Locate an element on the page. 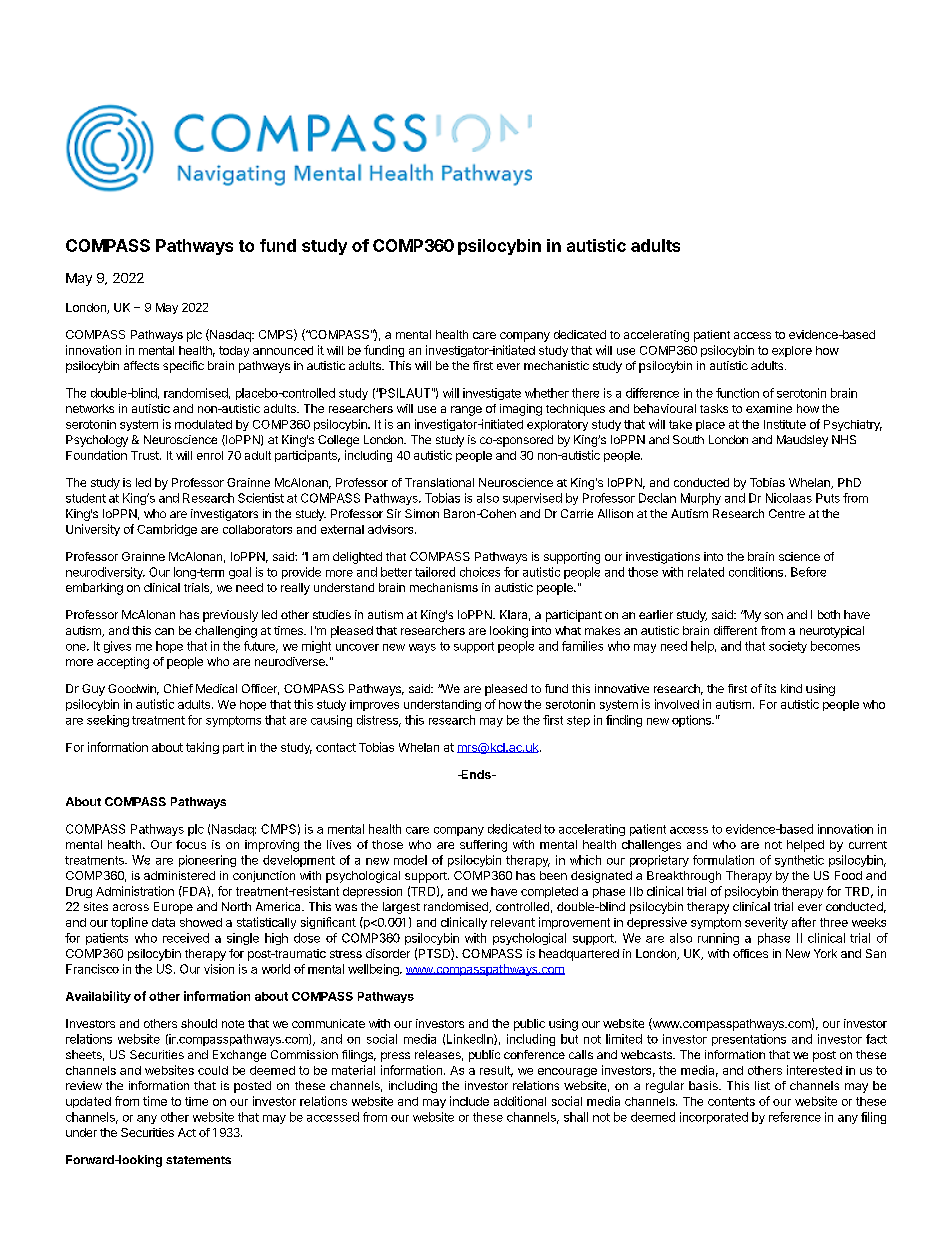 The width and height of the page is (952, 1233). reference is located at coordinates (795, 1117).
